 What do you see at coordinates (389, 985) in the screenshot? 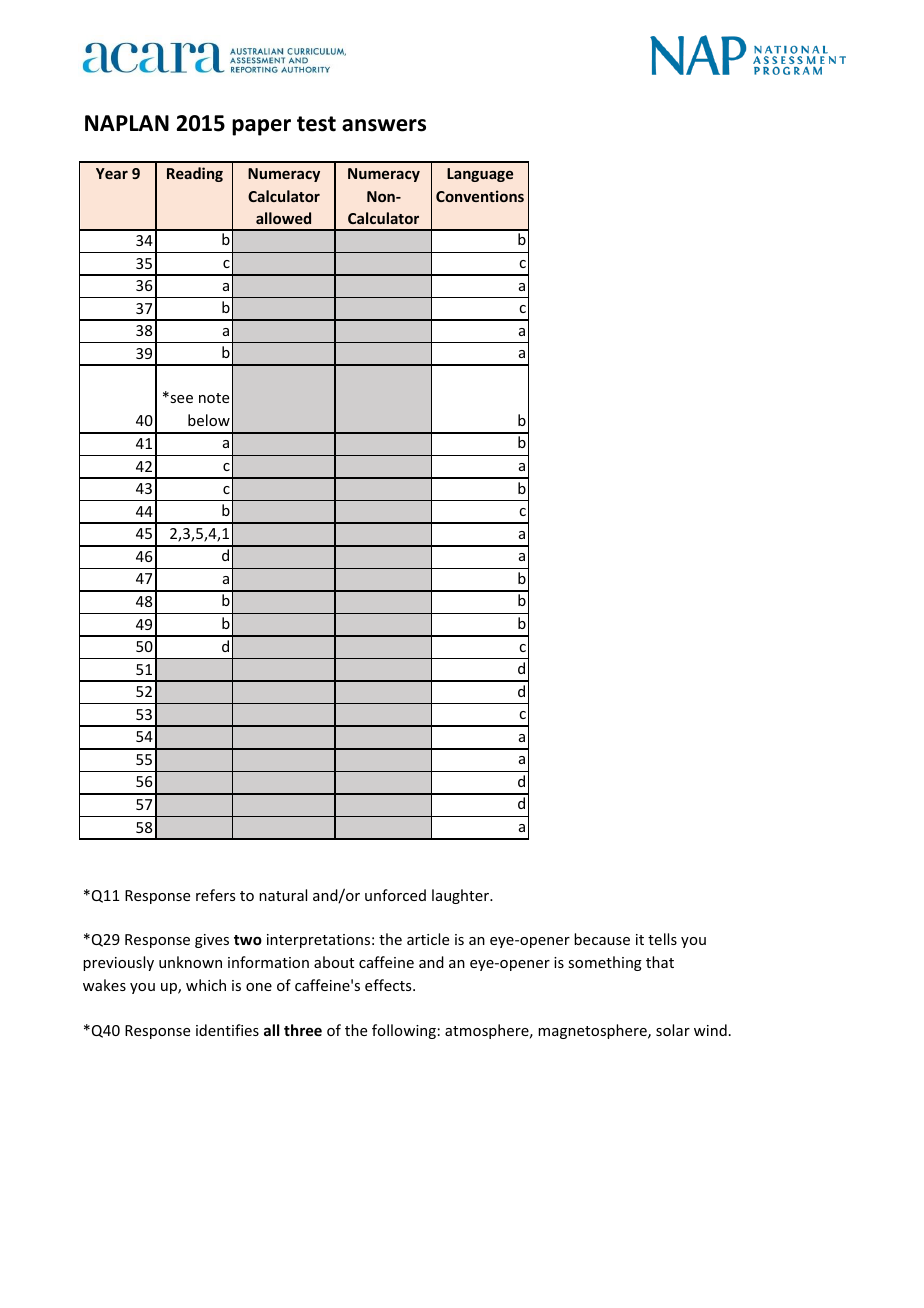
I see `effects` at bounding box center [389, 985].
